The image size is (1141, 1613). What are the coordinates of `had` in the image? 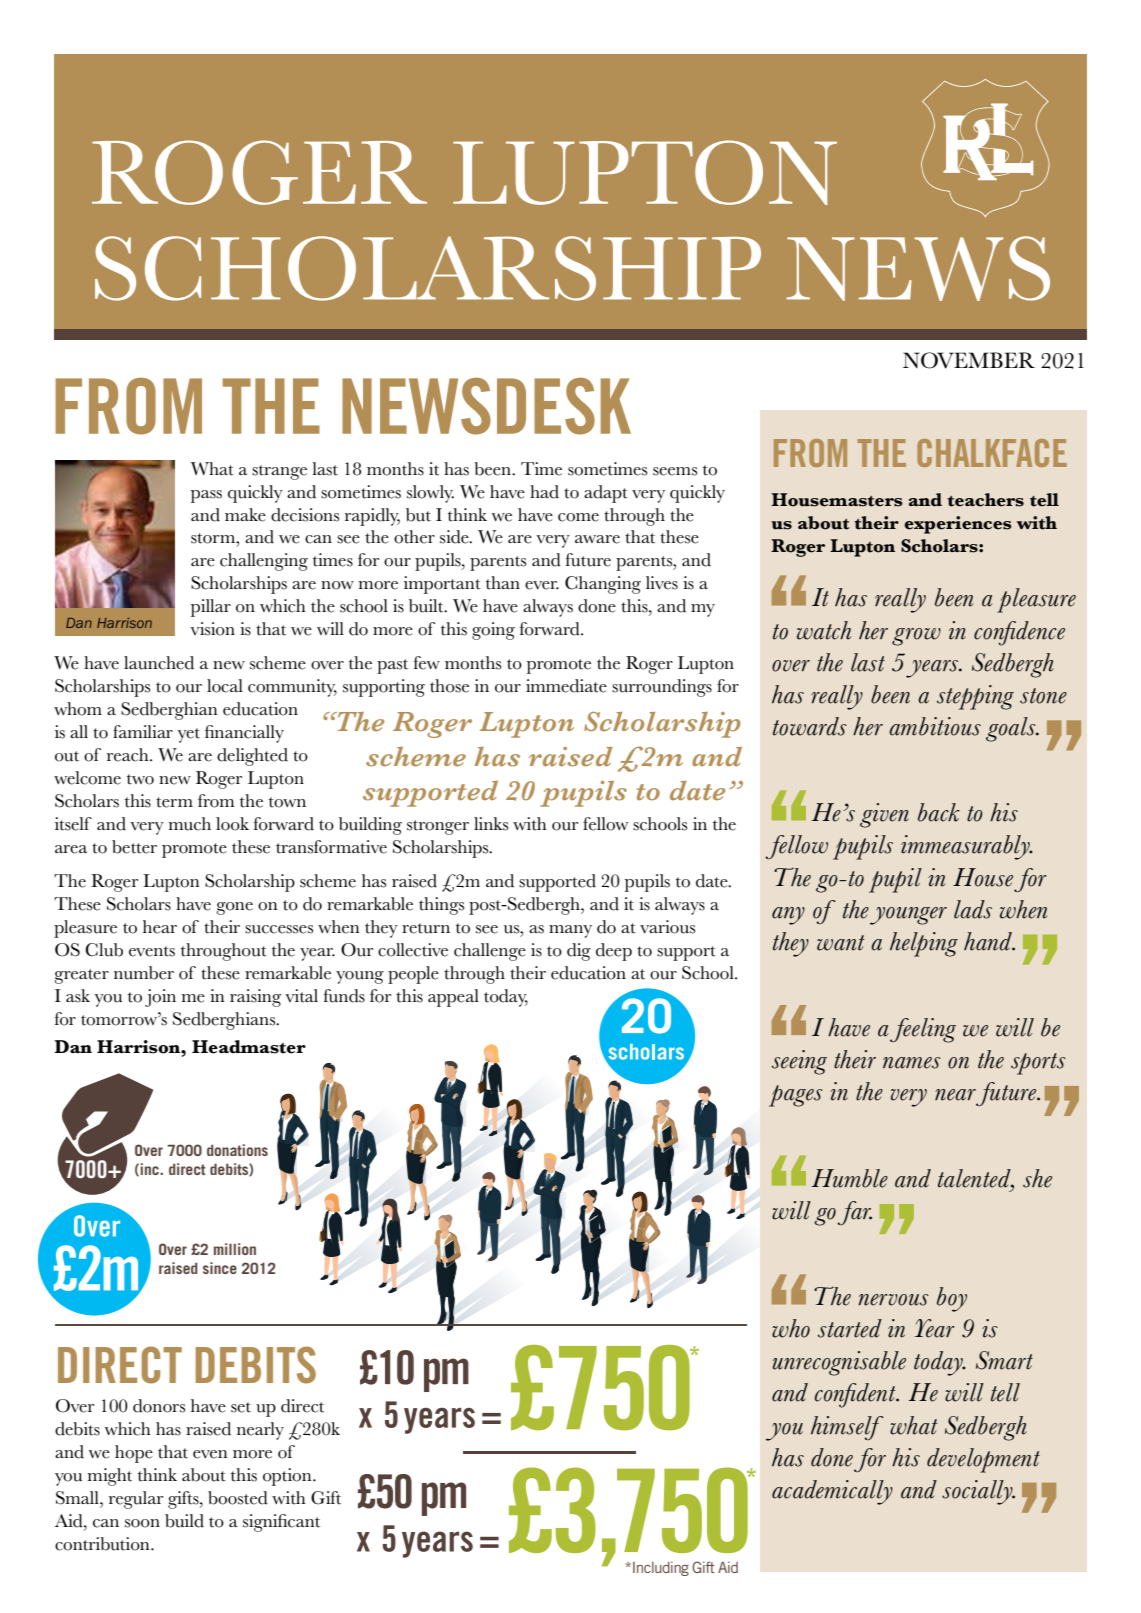 It's located at (544, 492).
